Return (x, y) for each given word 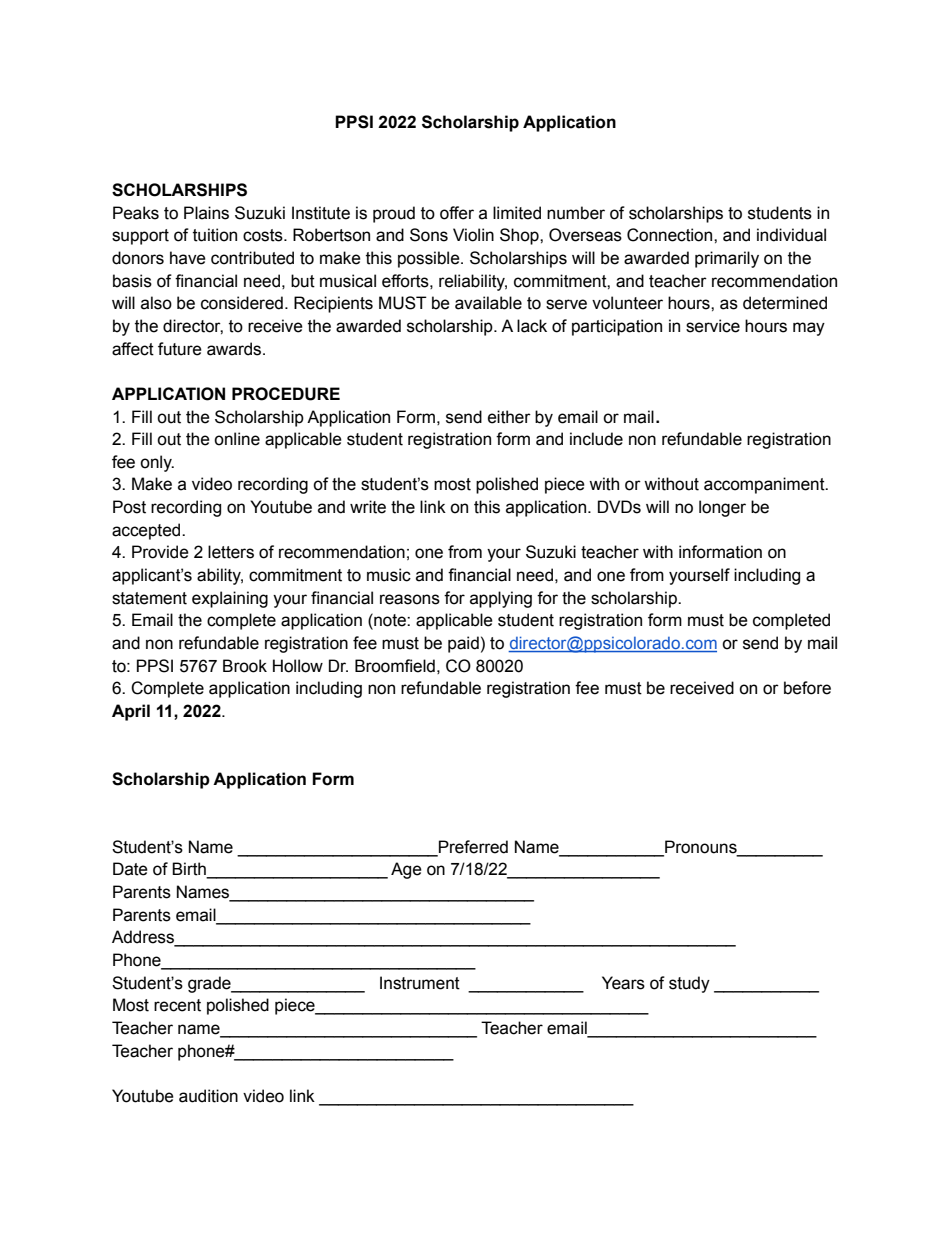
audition (208, 1096)
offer (457, 213)
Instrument (420, 983)
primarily (727, 259)
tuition (215, 235)
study (689, 984)
